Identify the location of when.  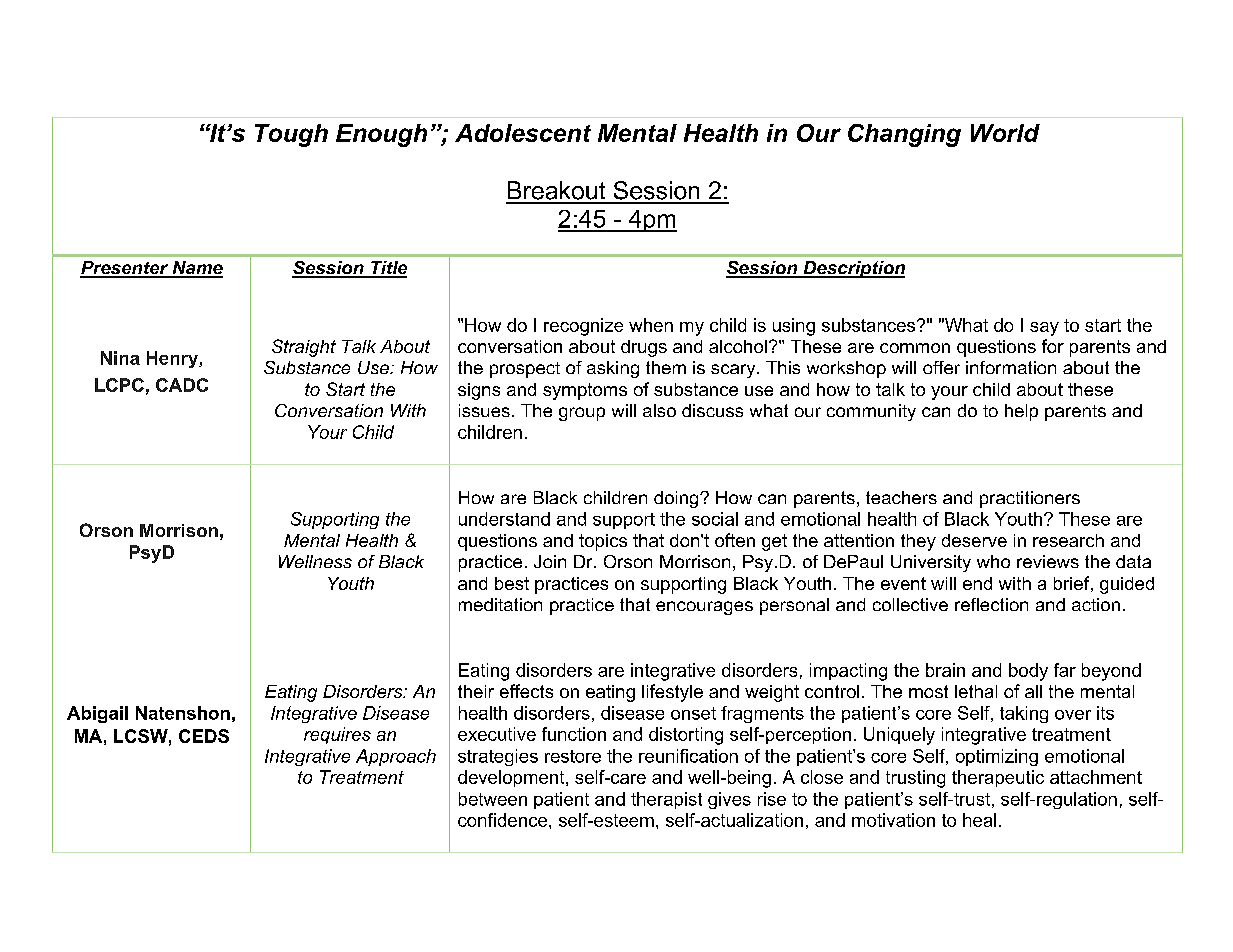
(651, 325).
